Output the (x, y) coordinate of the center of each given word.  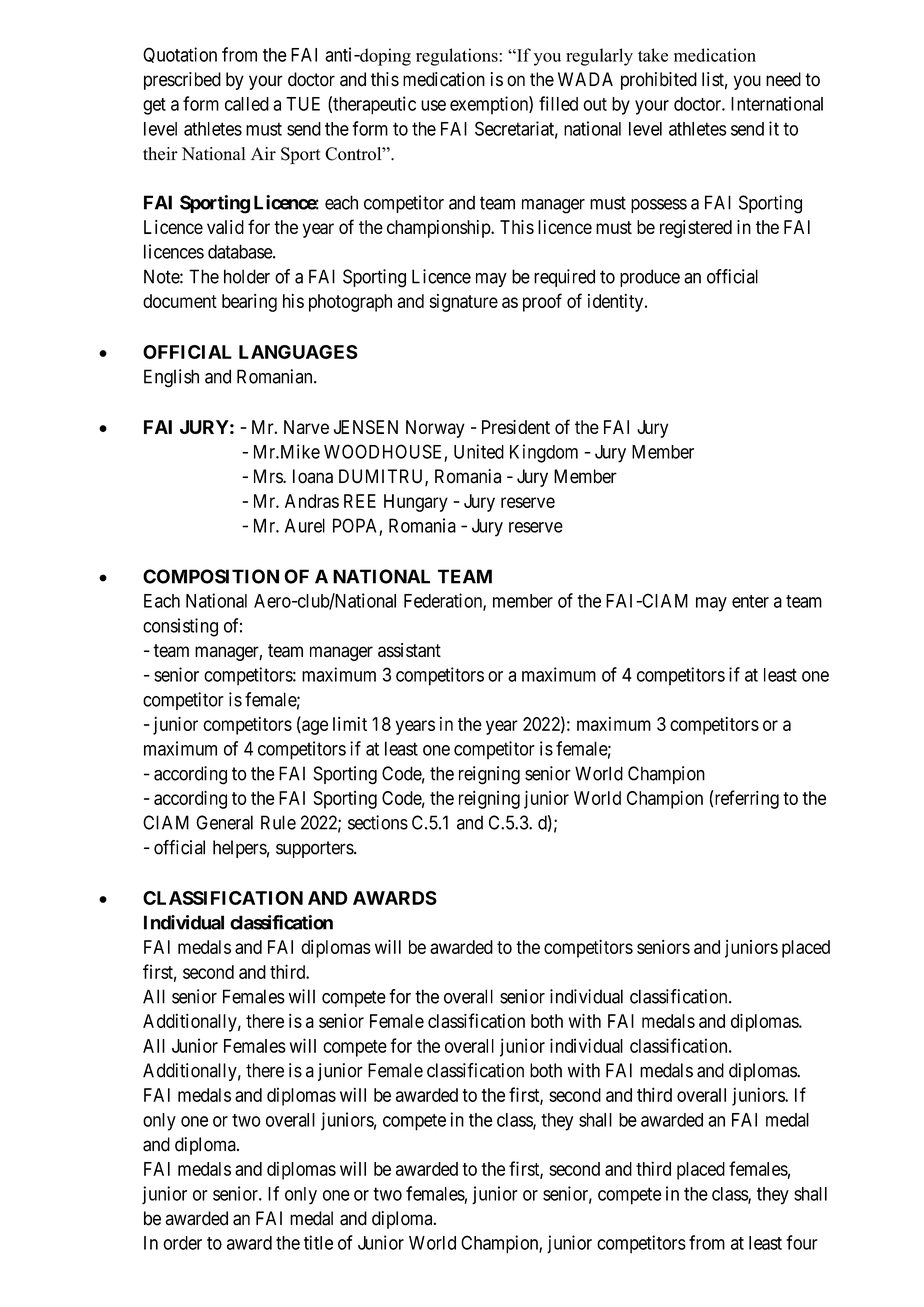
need (783, 79)
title (318, 1242)
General (224, 822)
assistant (409, 650)
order (182, 1243)
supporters (315, 849)
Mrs (269, 476)
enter (750, 601)
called (247, 104)
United (479, 451)
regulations (458, 57)
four (802, 1242)
